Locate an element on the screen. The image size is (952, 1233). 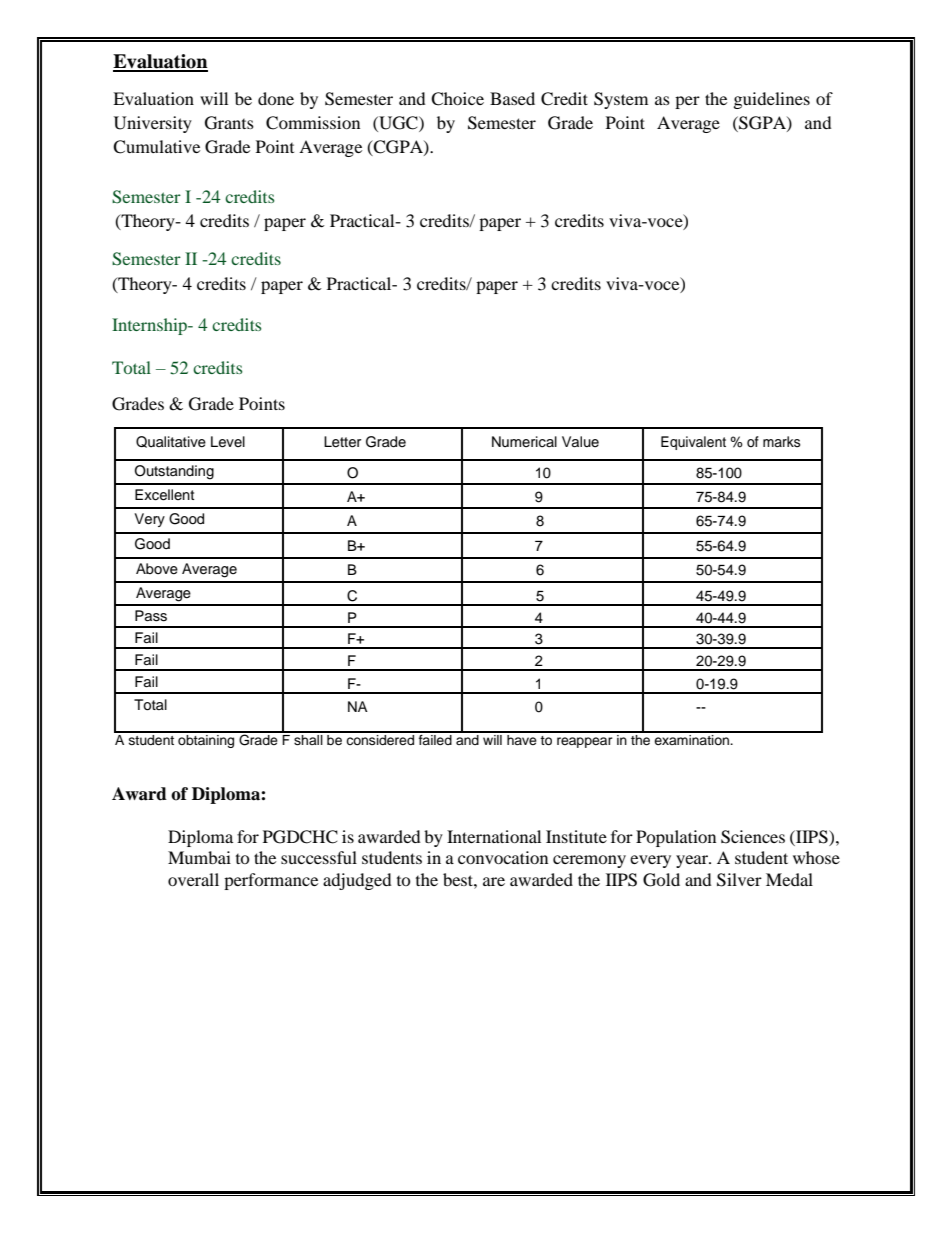
Equivalent is located at coordinates (693, 443).
